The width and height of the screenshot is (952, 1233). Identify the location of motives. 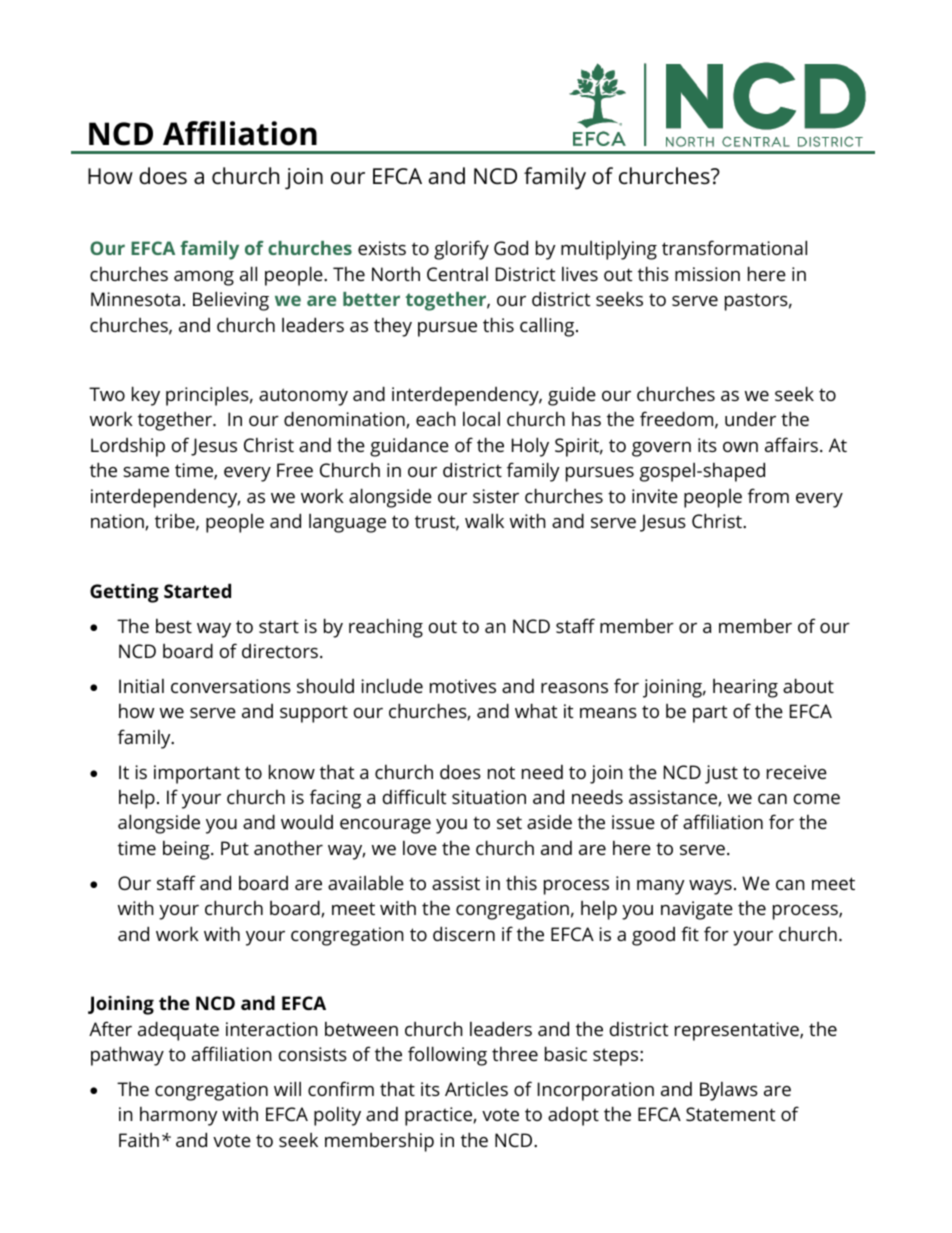
(463, 686).
